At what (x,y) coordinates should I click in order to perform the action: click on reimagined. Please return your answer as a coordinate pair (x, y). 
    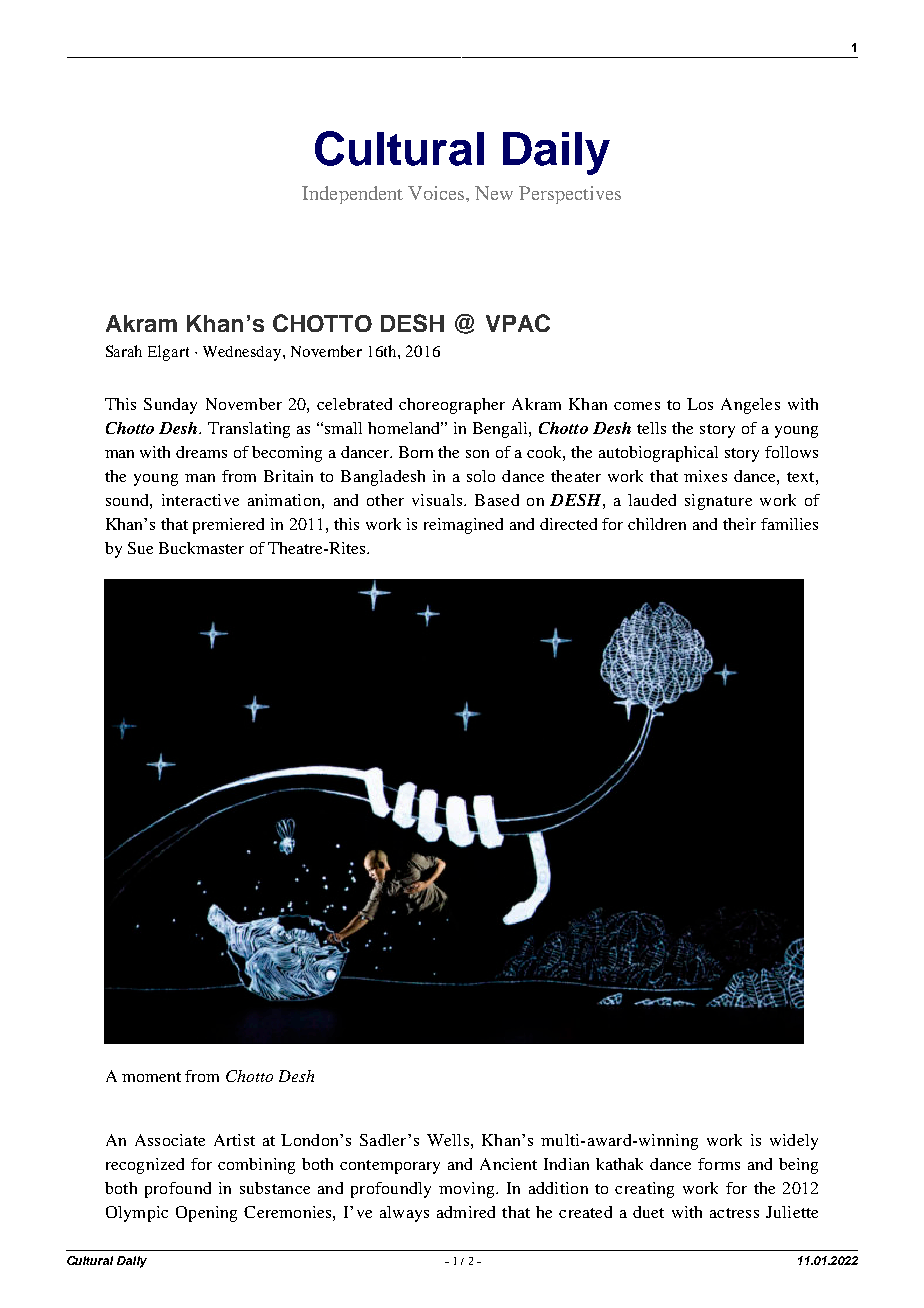
    Looking at the image, I should click on (463, 526).
